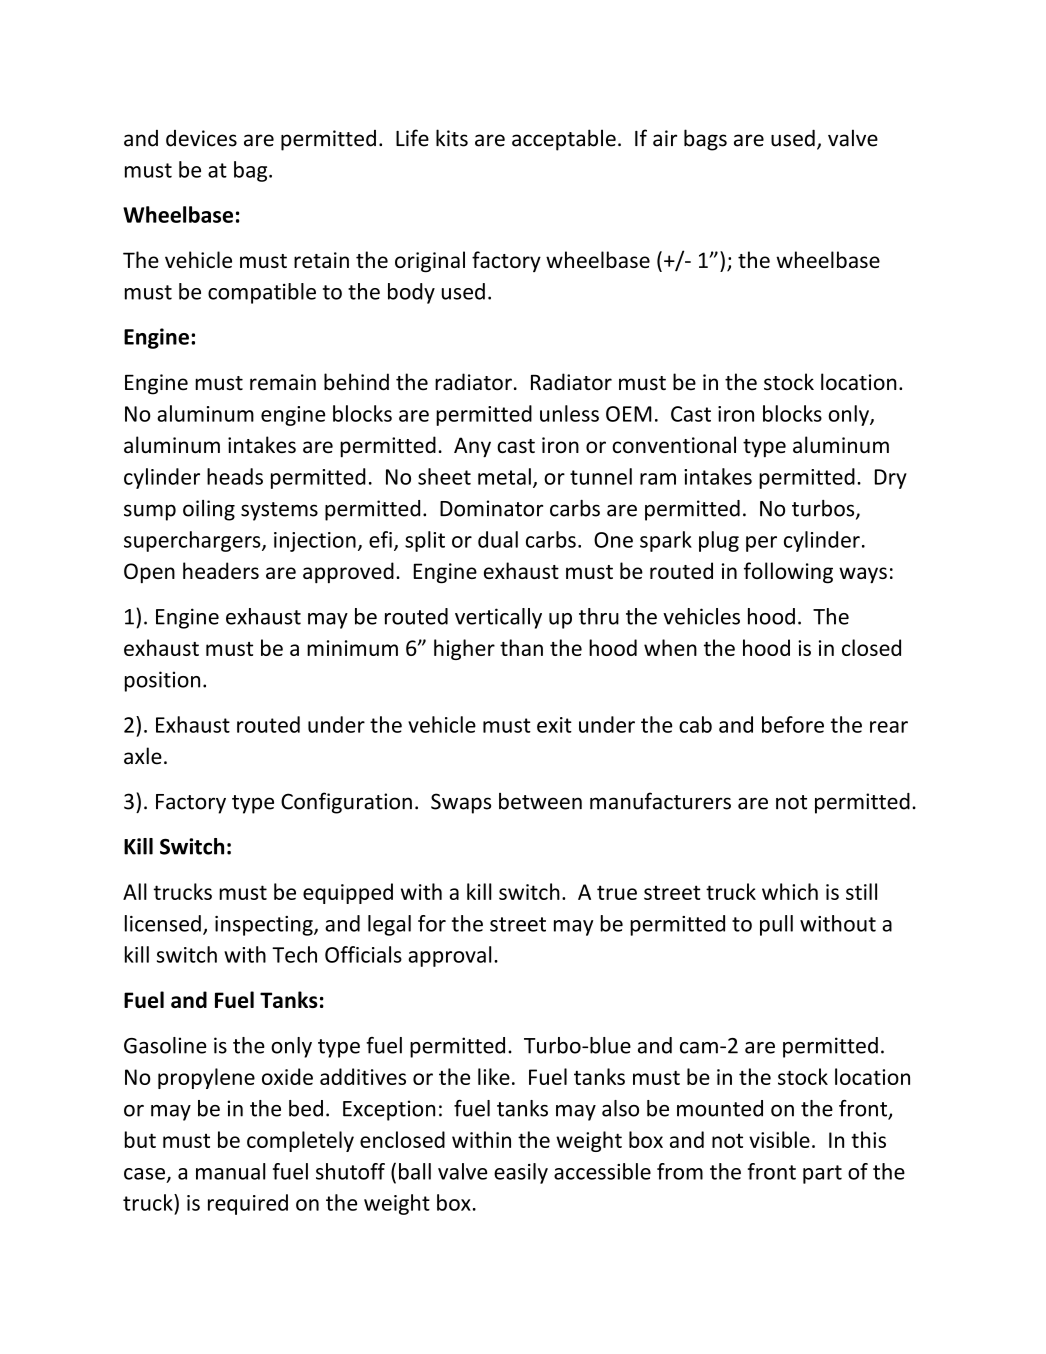 The height and width of the page is (1354, 1046). Describe the element at coordinates (564, 140) in the page. I see `acceptable` at that location.
